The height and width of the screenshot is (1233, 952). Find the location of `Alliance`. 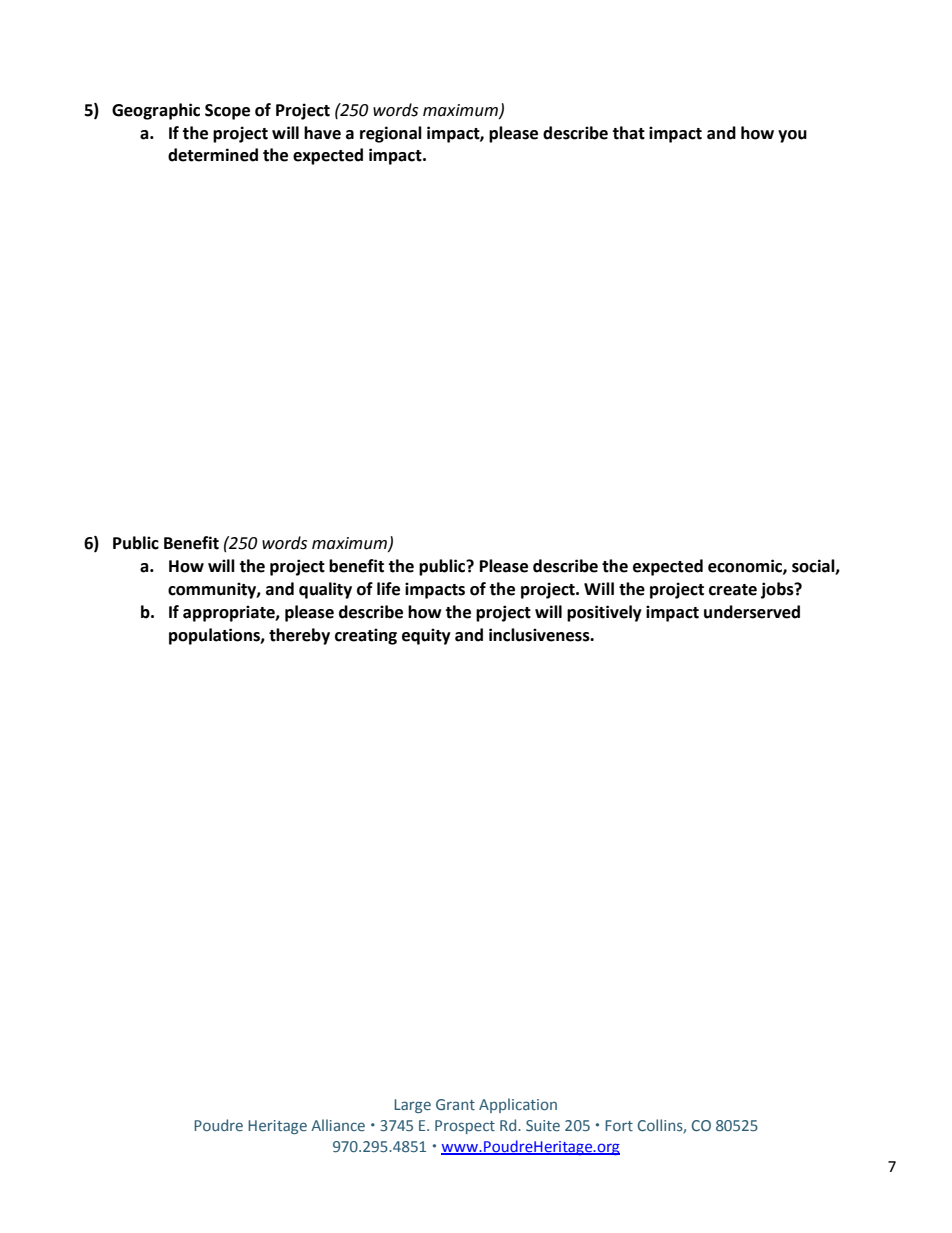

Alliance is located at coordinates (338, 1125).
